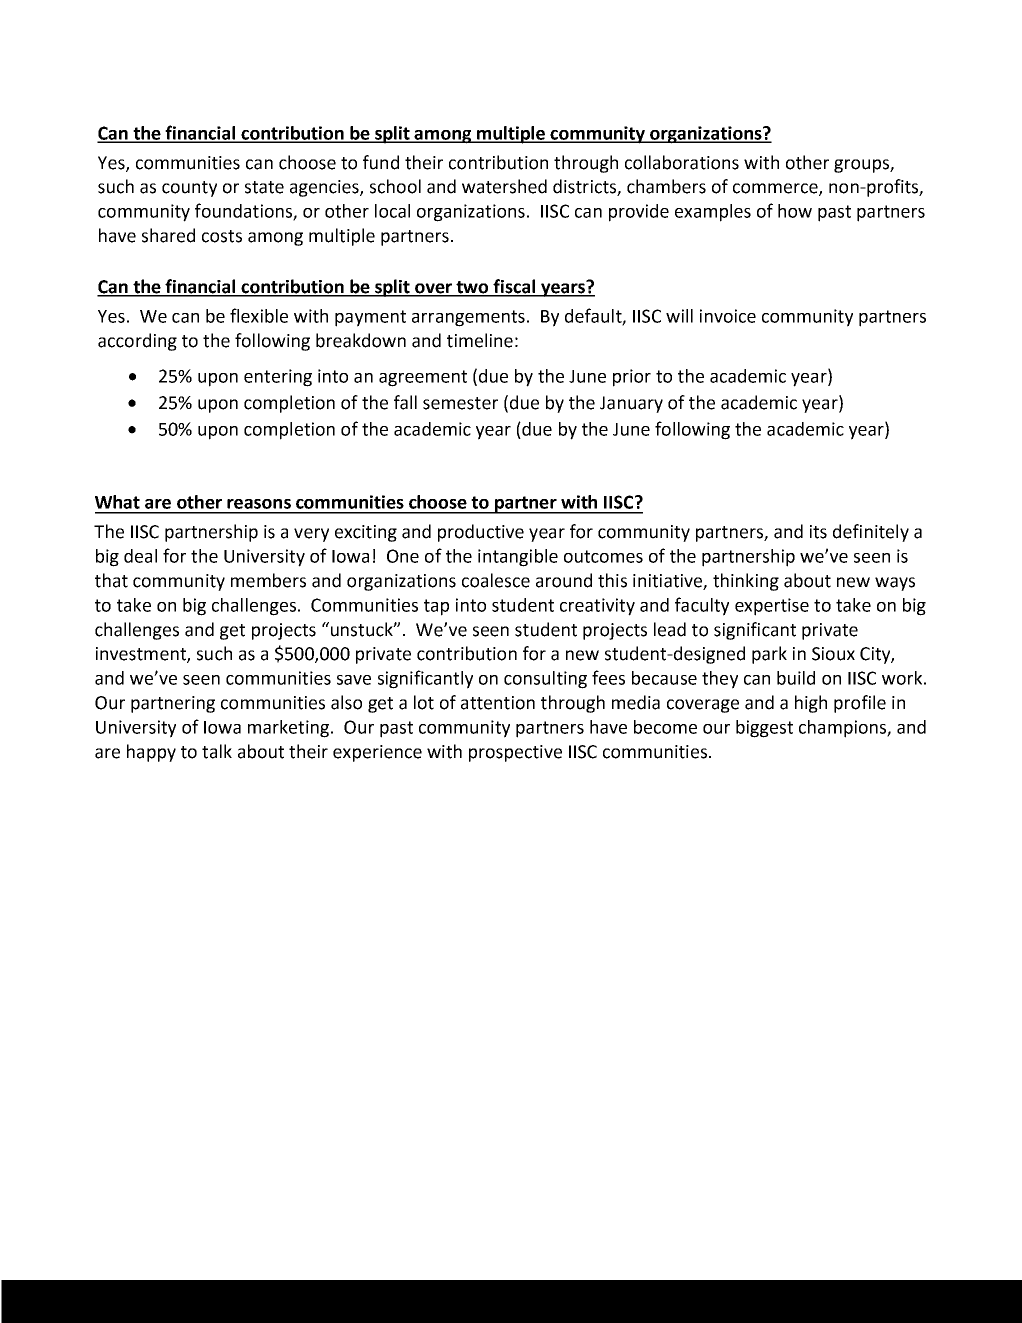 This screenshot has width=1022, height=1323. Describe the element at coordinates (189, 189) in the screenshot. I see `county` at that location.
